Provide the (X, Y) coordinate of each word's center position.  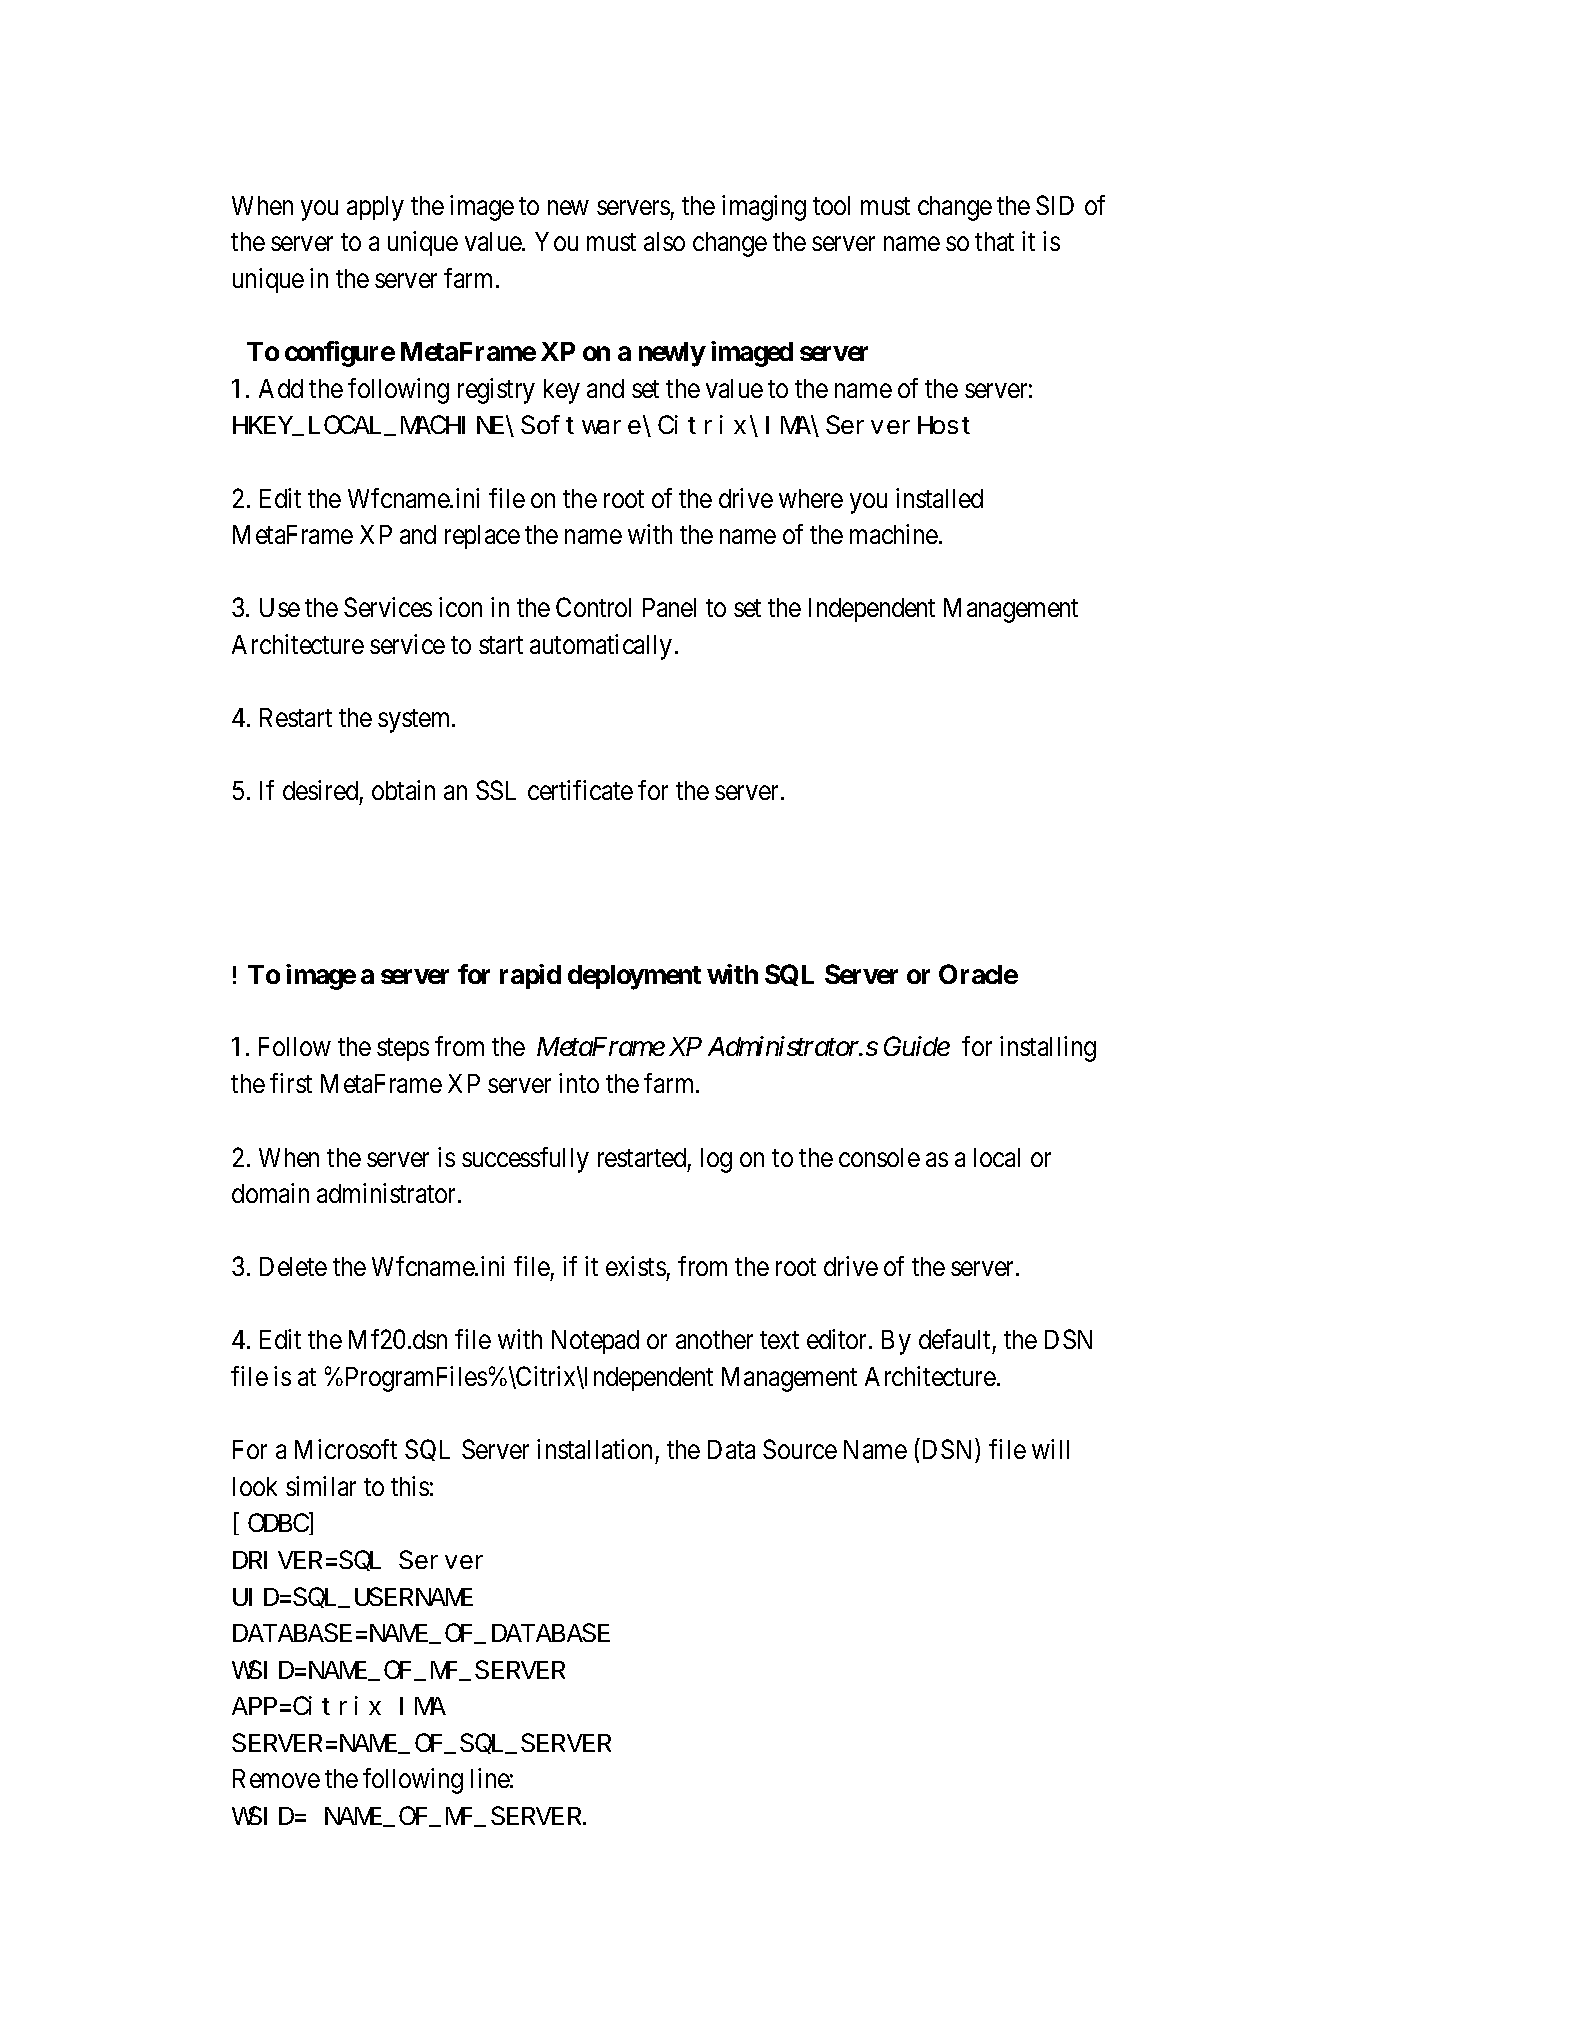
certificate (580, 790)
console (879, 1157)
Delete (293, 1266)
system (415, 721)
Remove (276, 1778)
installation (594, 1449)
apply (375, 208)
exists (636, 1266)
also (664, 241)
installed (939, 498)
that (994, 241)
